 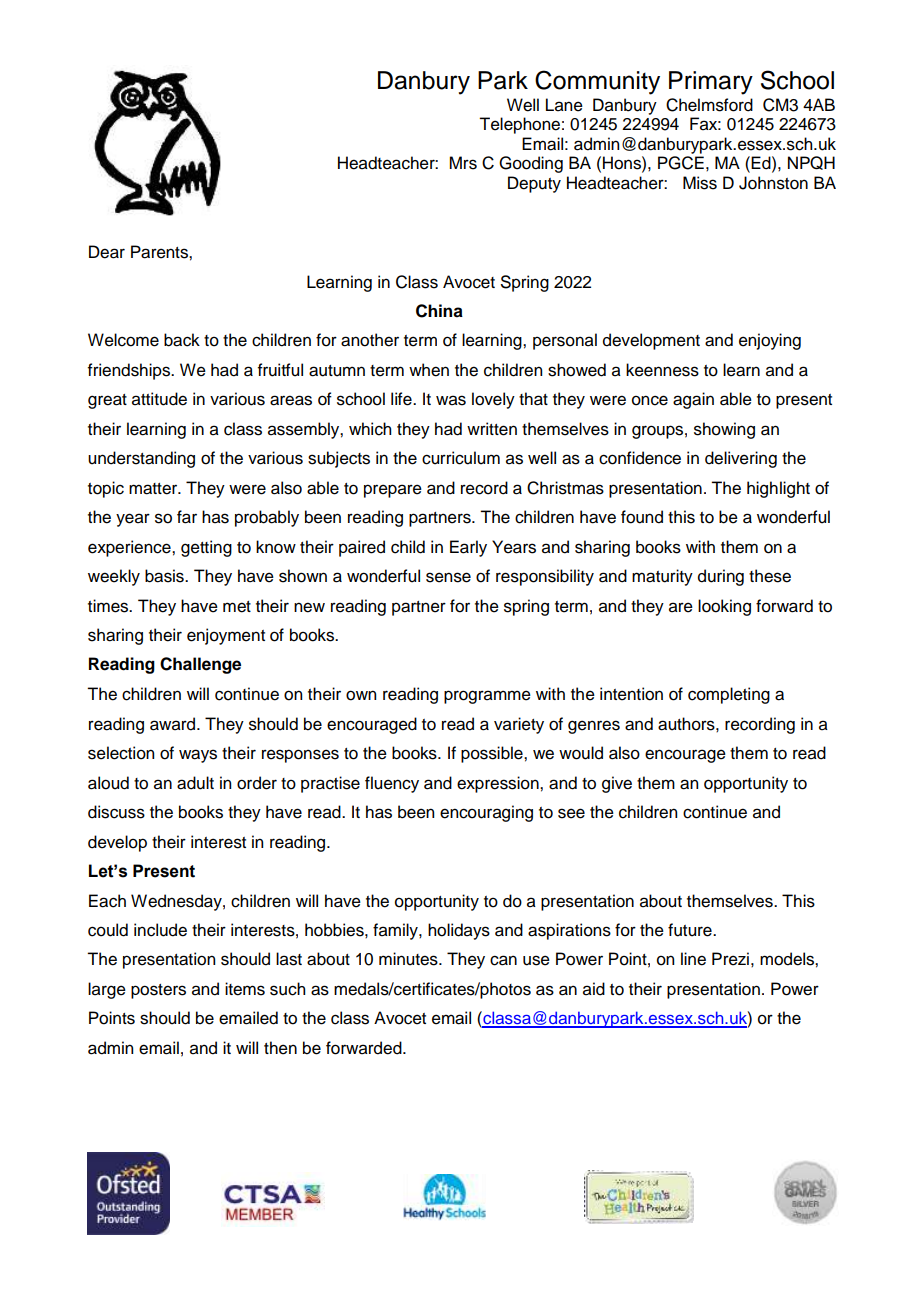 I want to click on Chelmsford, so click(x=709, y=105).
